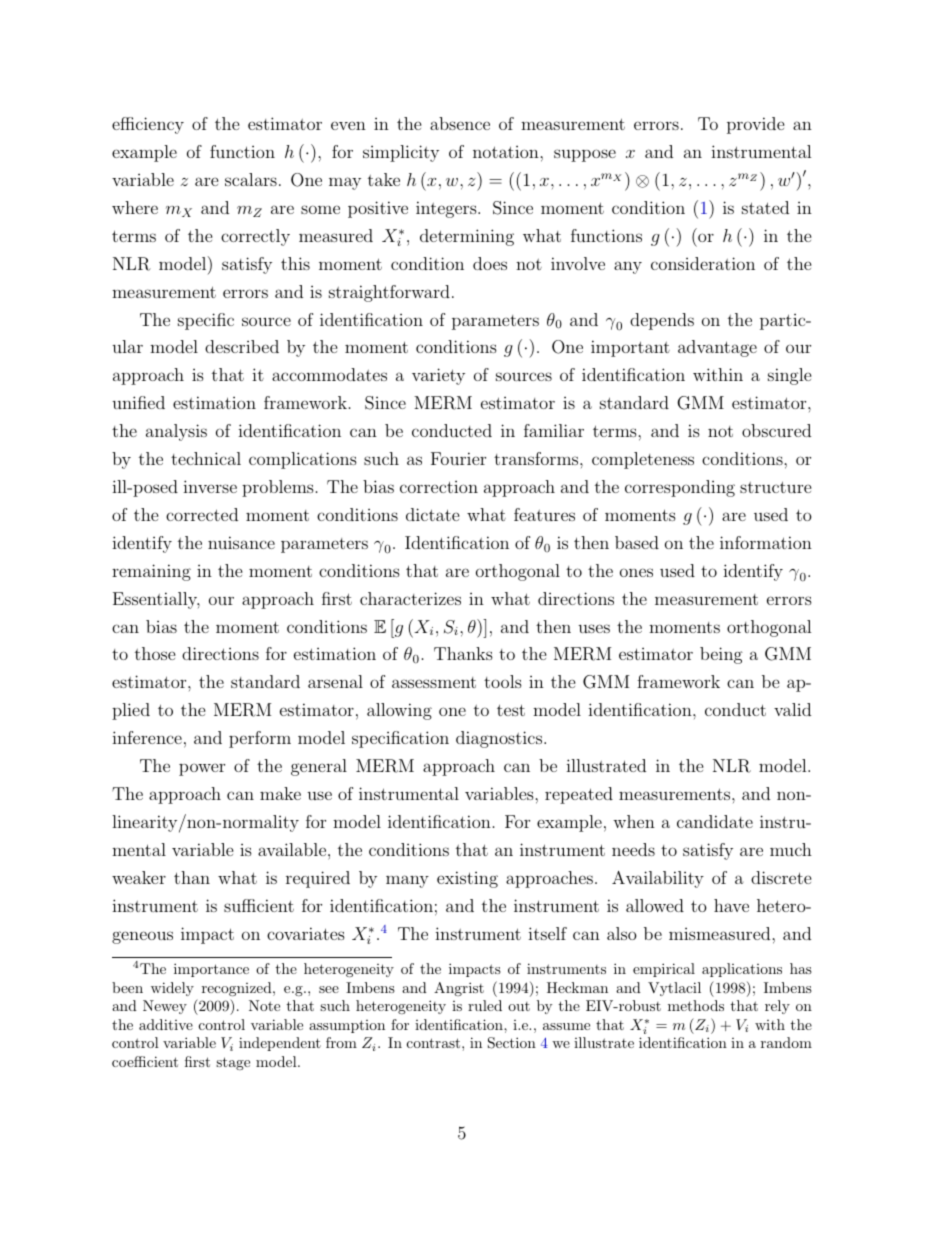  I want to click on characterizes, so click(410, 598).
